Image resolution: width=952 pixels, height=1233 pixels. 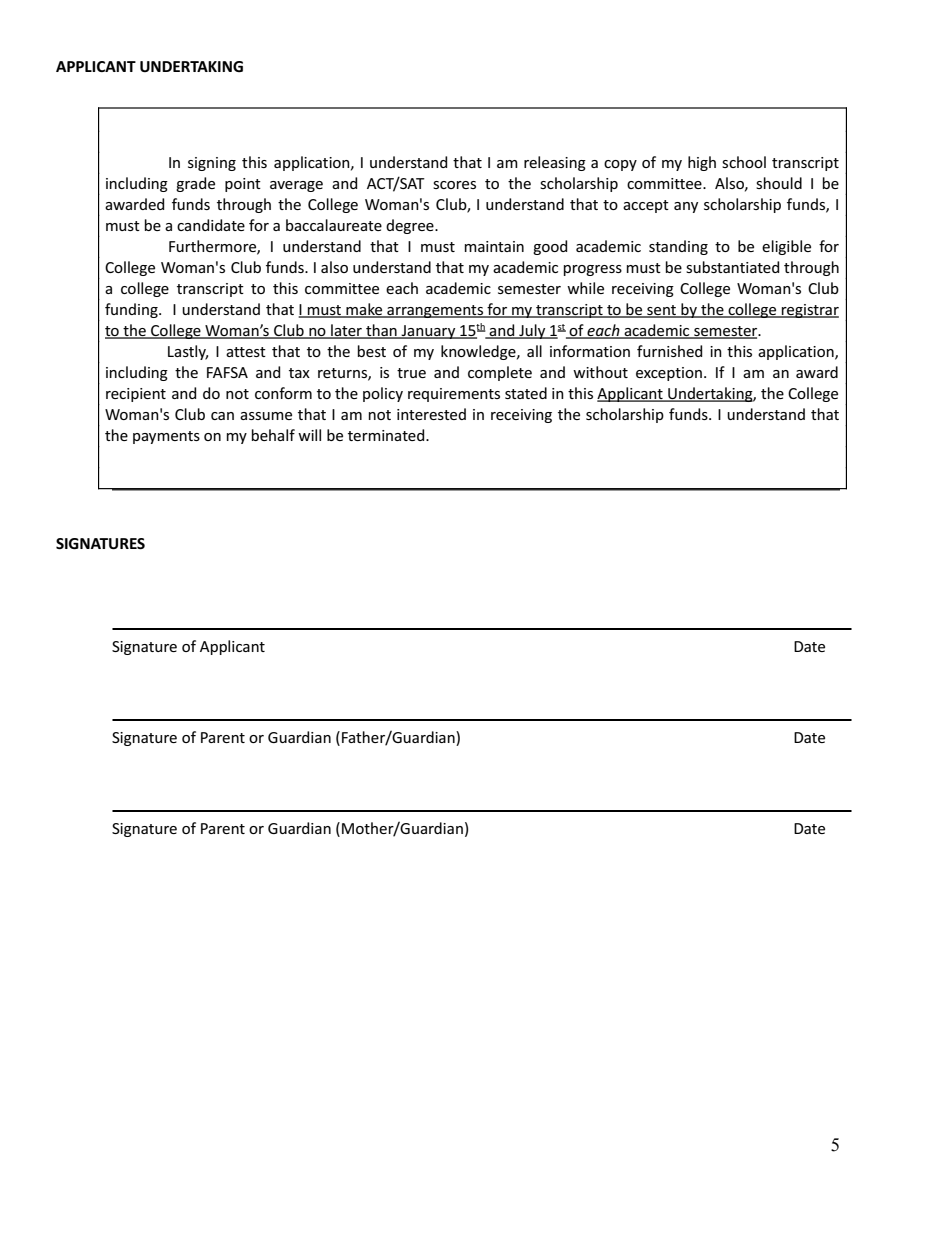 What do you see at coordinates (454, 185) in the document?
I see `scores` at bounding box center [454, 185].
